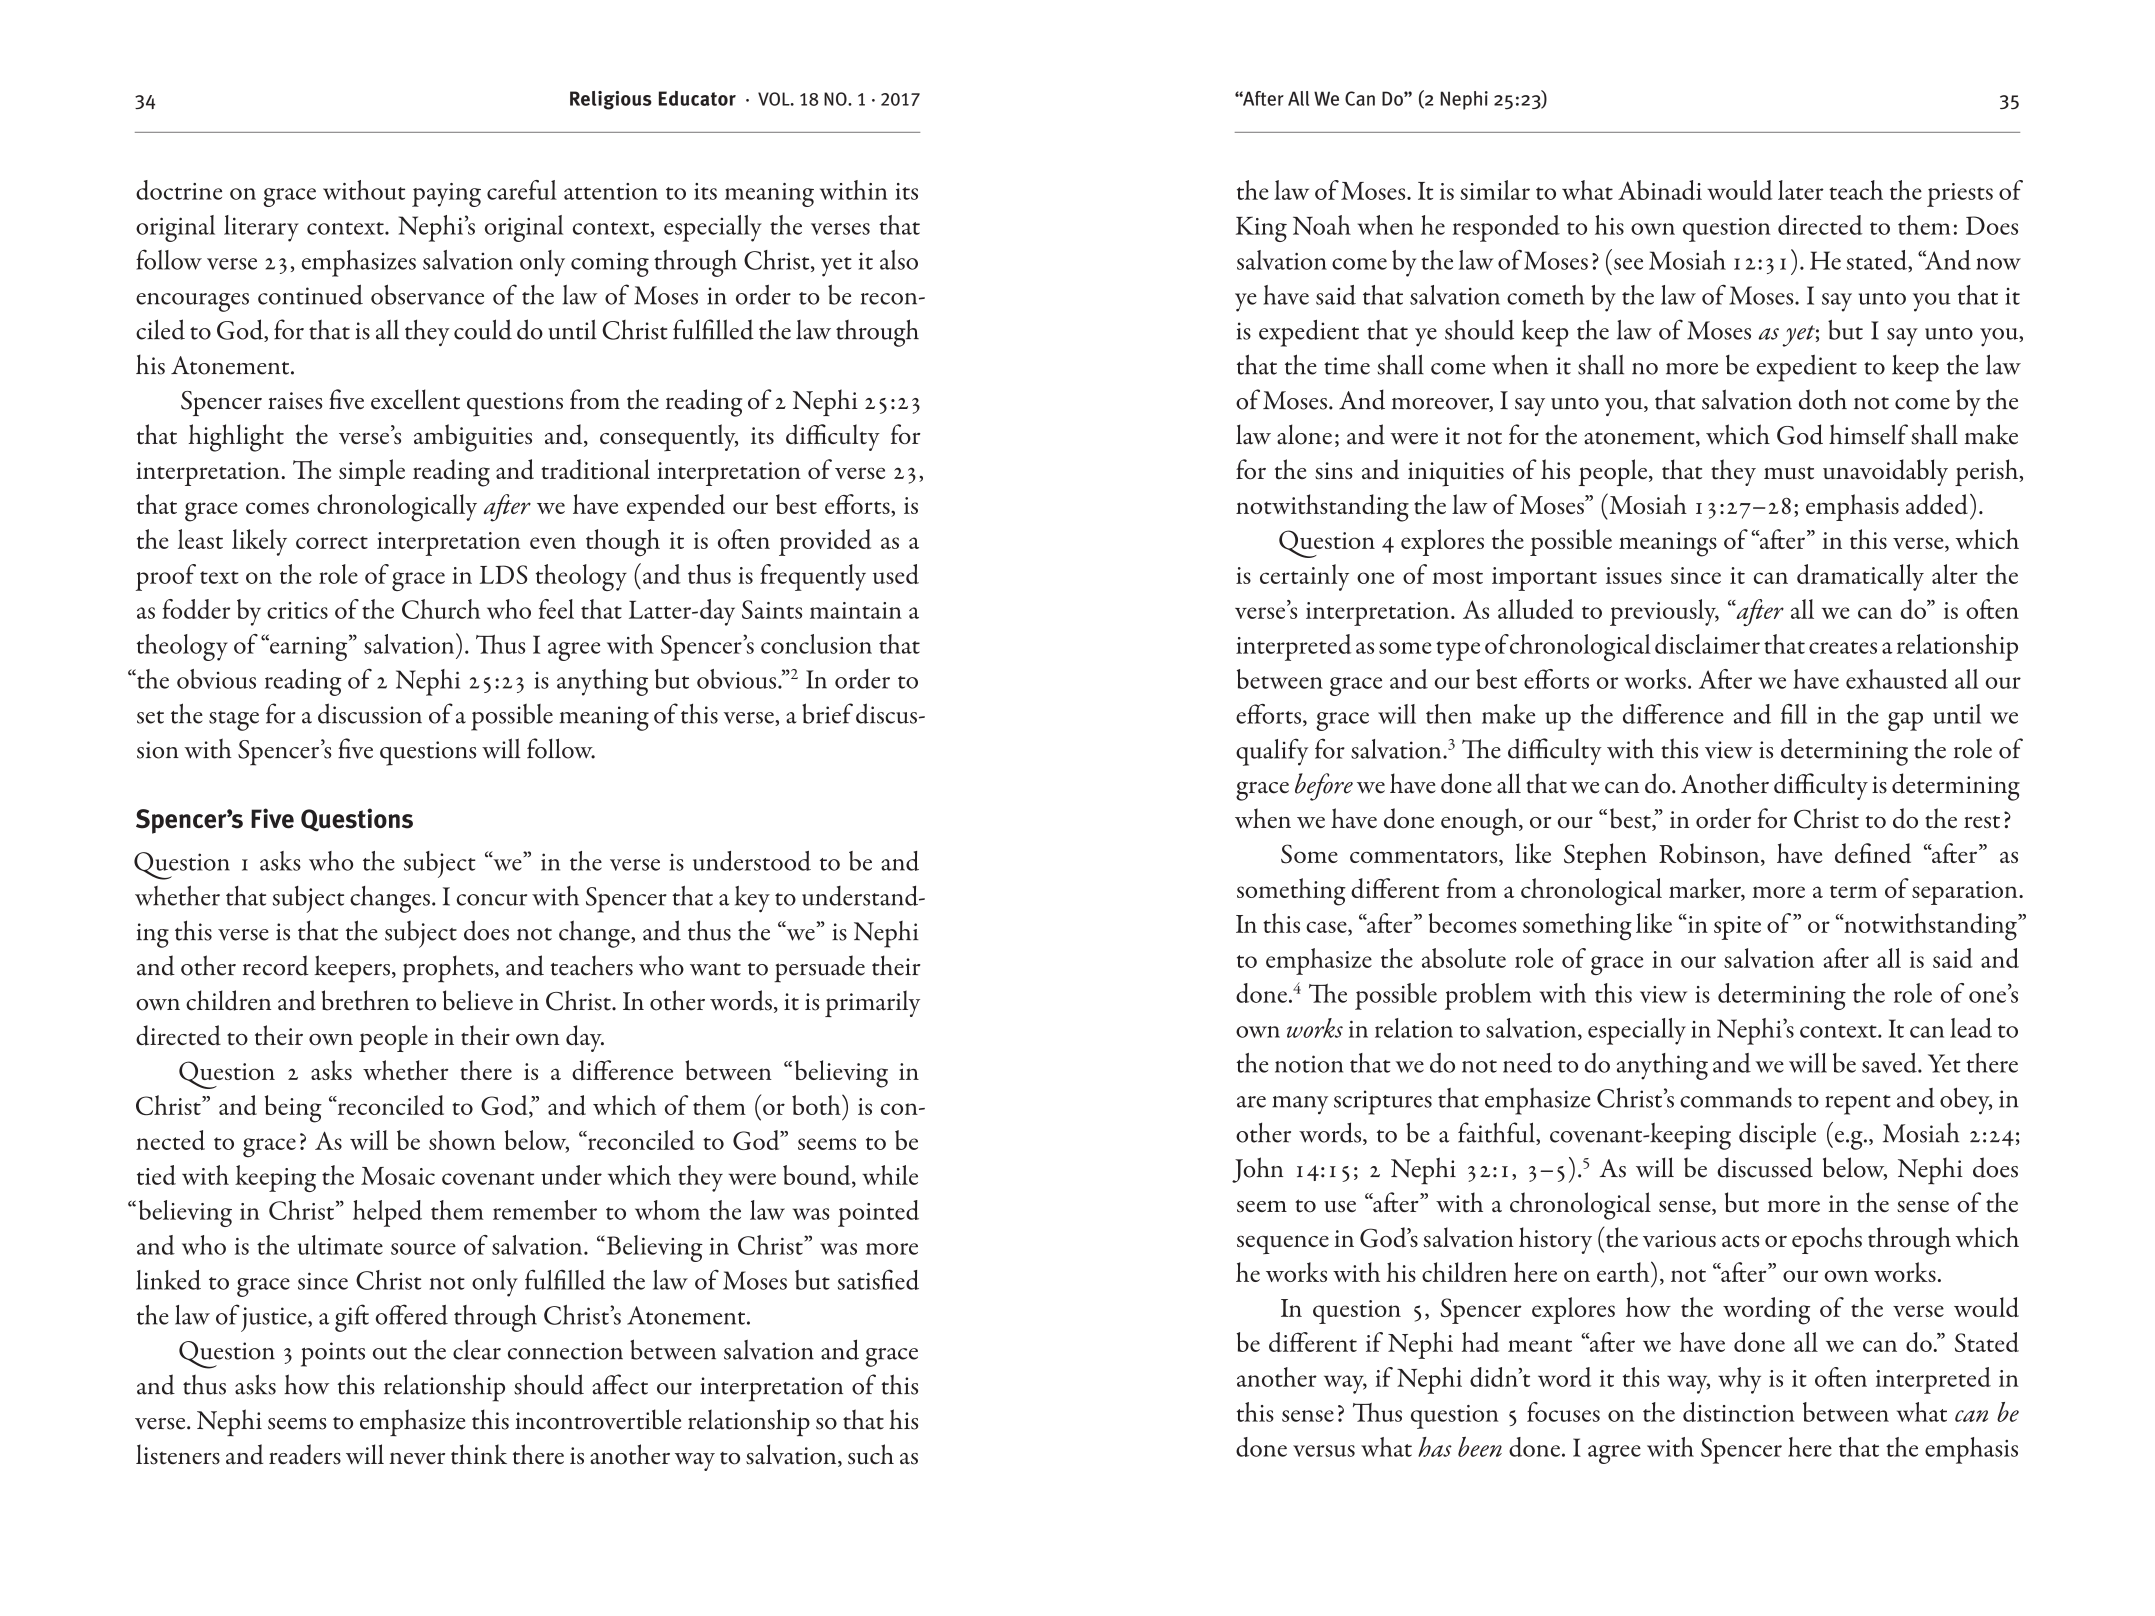  I want to click on such, so click(871, 1454).
